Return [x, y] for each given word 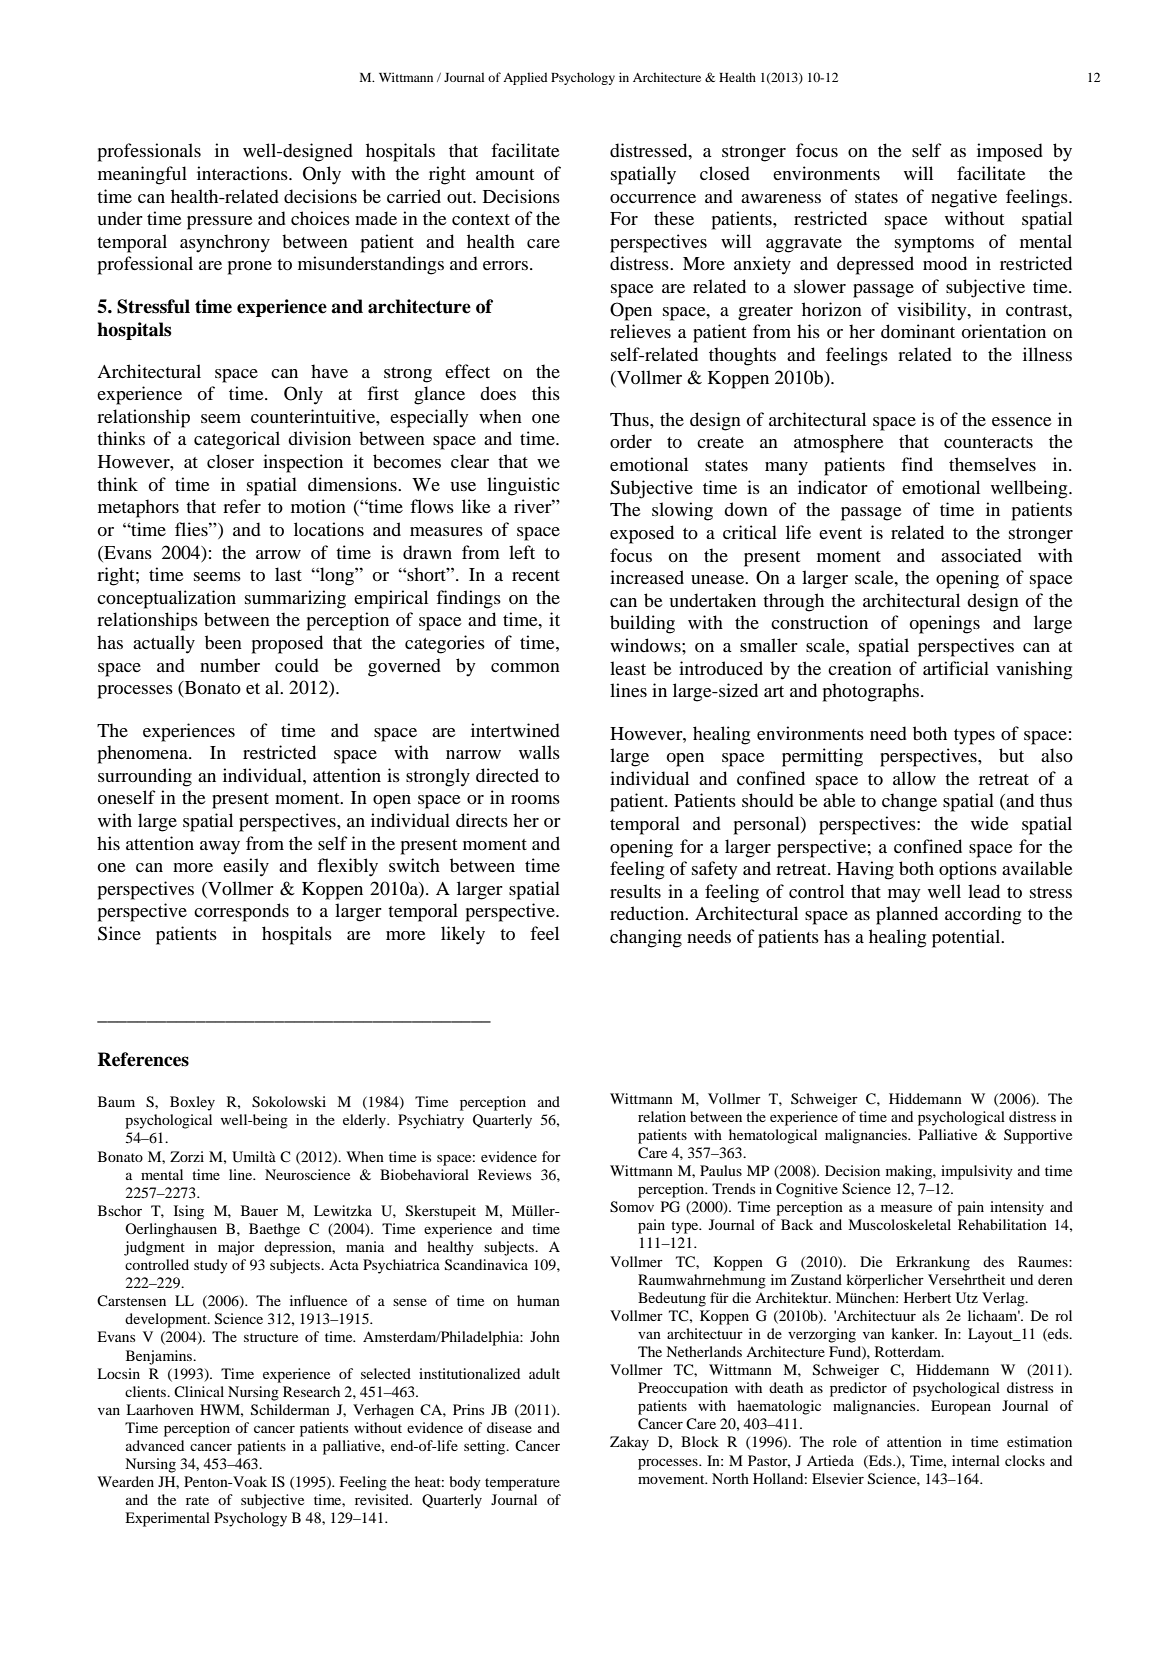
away [220, 848]
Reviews [504, 1174]
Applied [525, 78]
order [631, 441]
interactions [243, 173]
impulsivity [977, 1172]
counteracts [988, 442]
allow [914, 778]
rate [197, 1500]
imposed [1010, 152]
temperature [522, 1484]
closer [230, 461]
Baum [116, 1101]
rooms [535, 799]
